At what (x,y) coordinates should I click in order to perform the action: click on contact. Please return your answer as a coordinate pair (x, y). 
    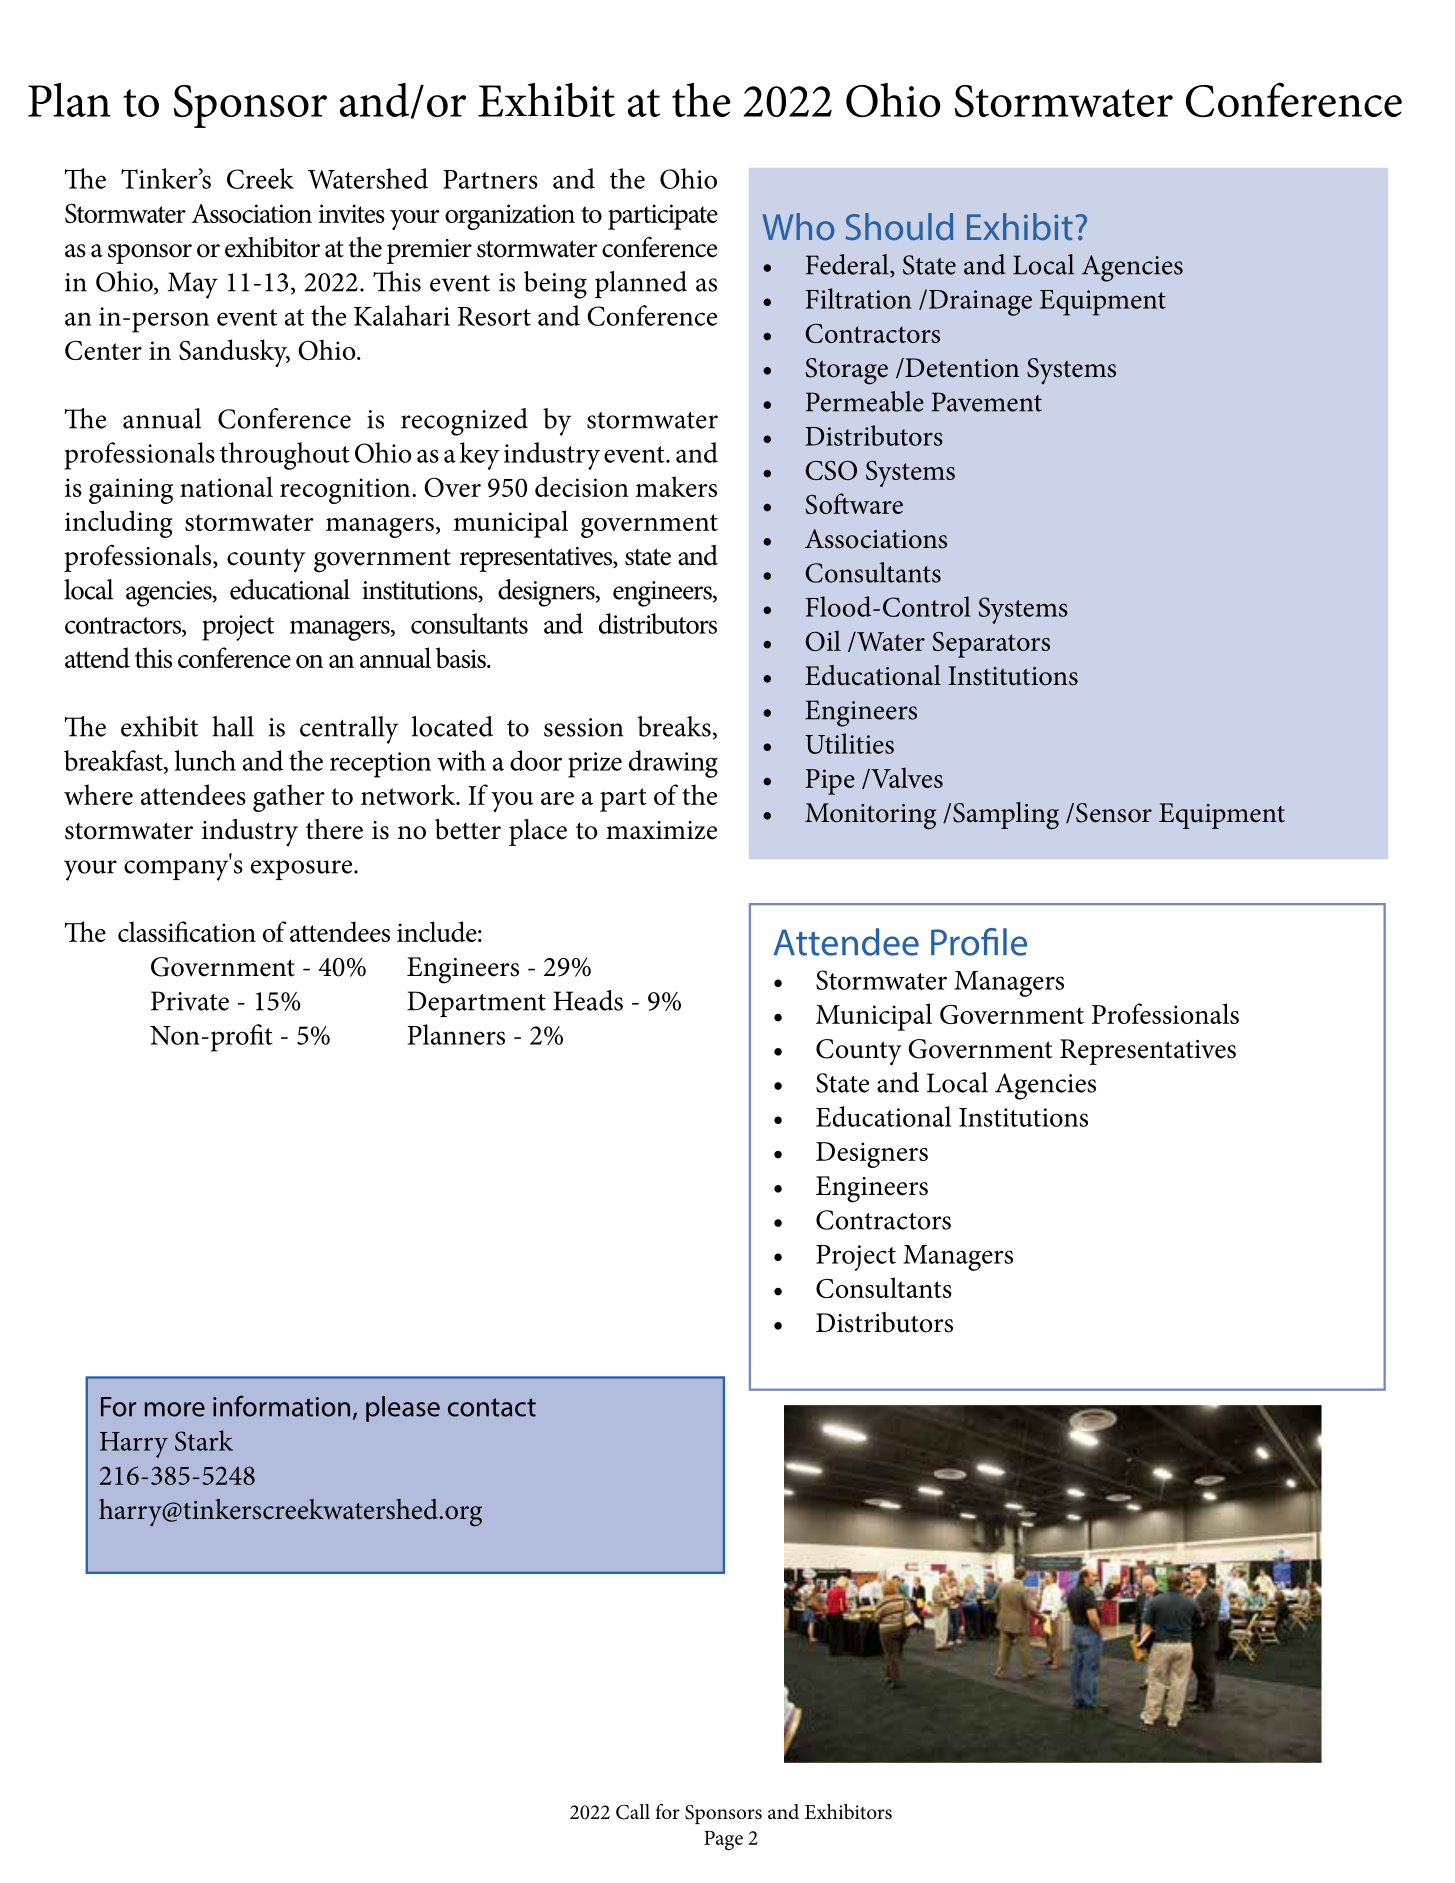
    Looking at the image, I should click on (492, 1407).
